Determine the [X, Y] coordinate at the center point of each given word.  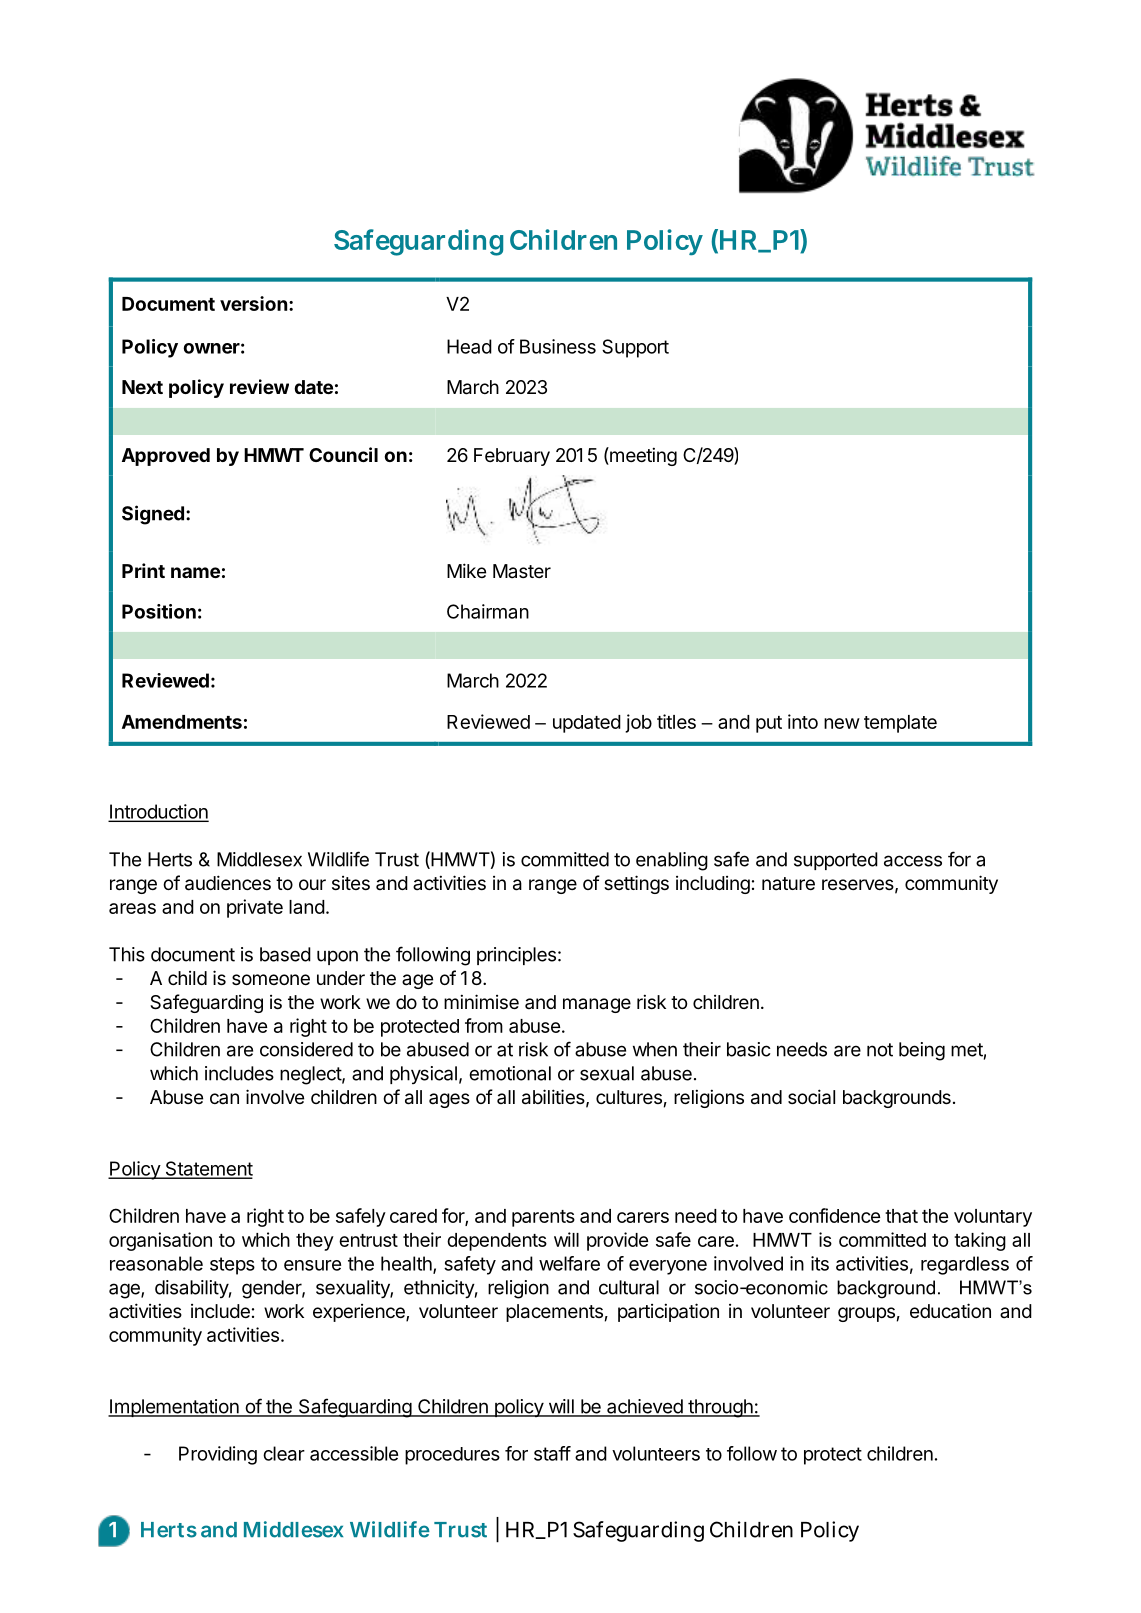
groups [866, 1314]
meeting [642, 456]
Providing [218, 1455]
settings [636, 884]
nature [788, 884]
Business [558, 346]
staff [552, 1453]
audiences [228, 883]
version [253, 303]
